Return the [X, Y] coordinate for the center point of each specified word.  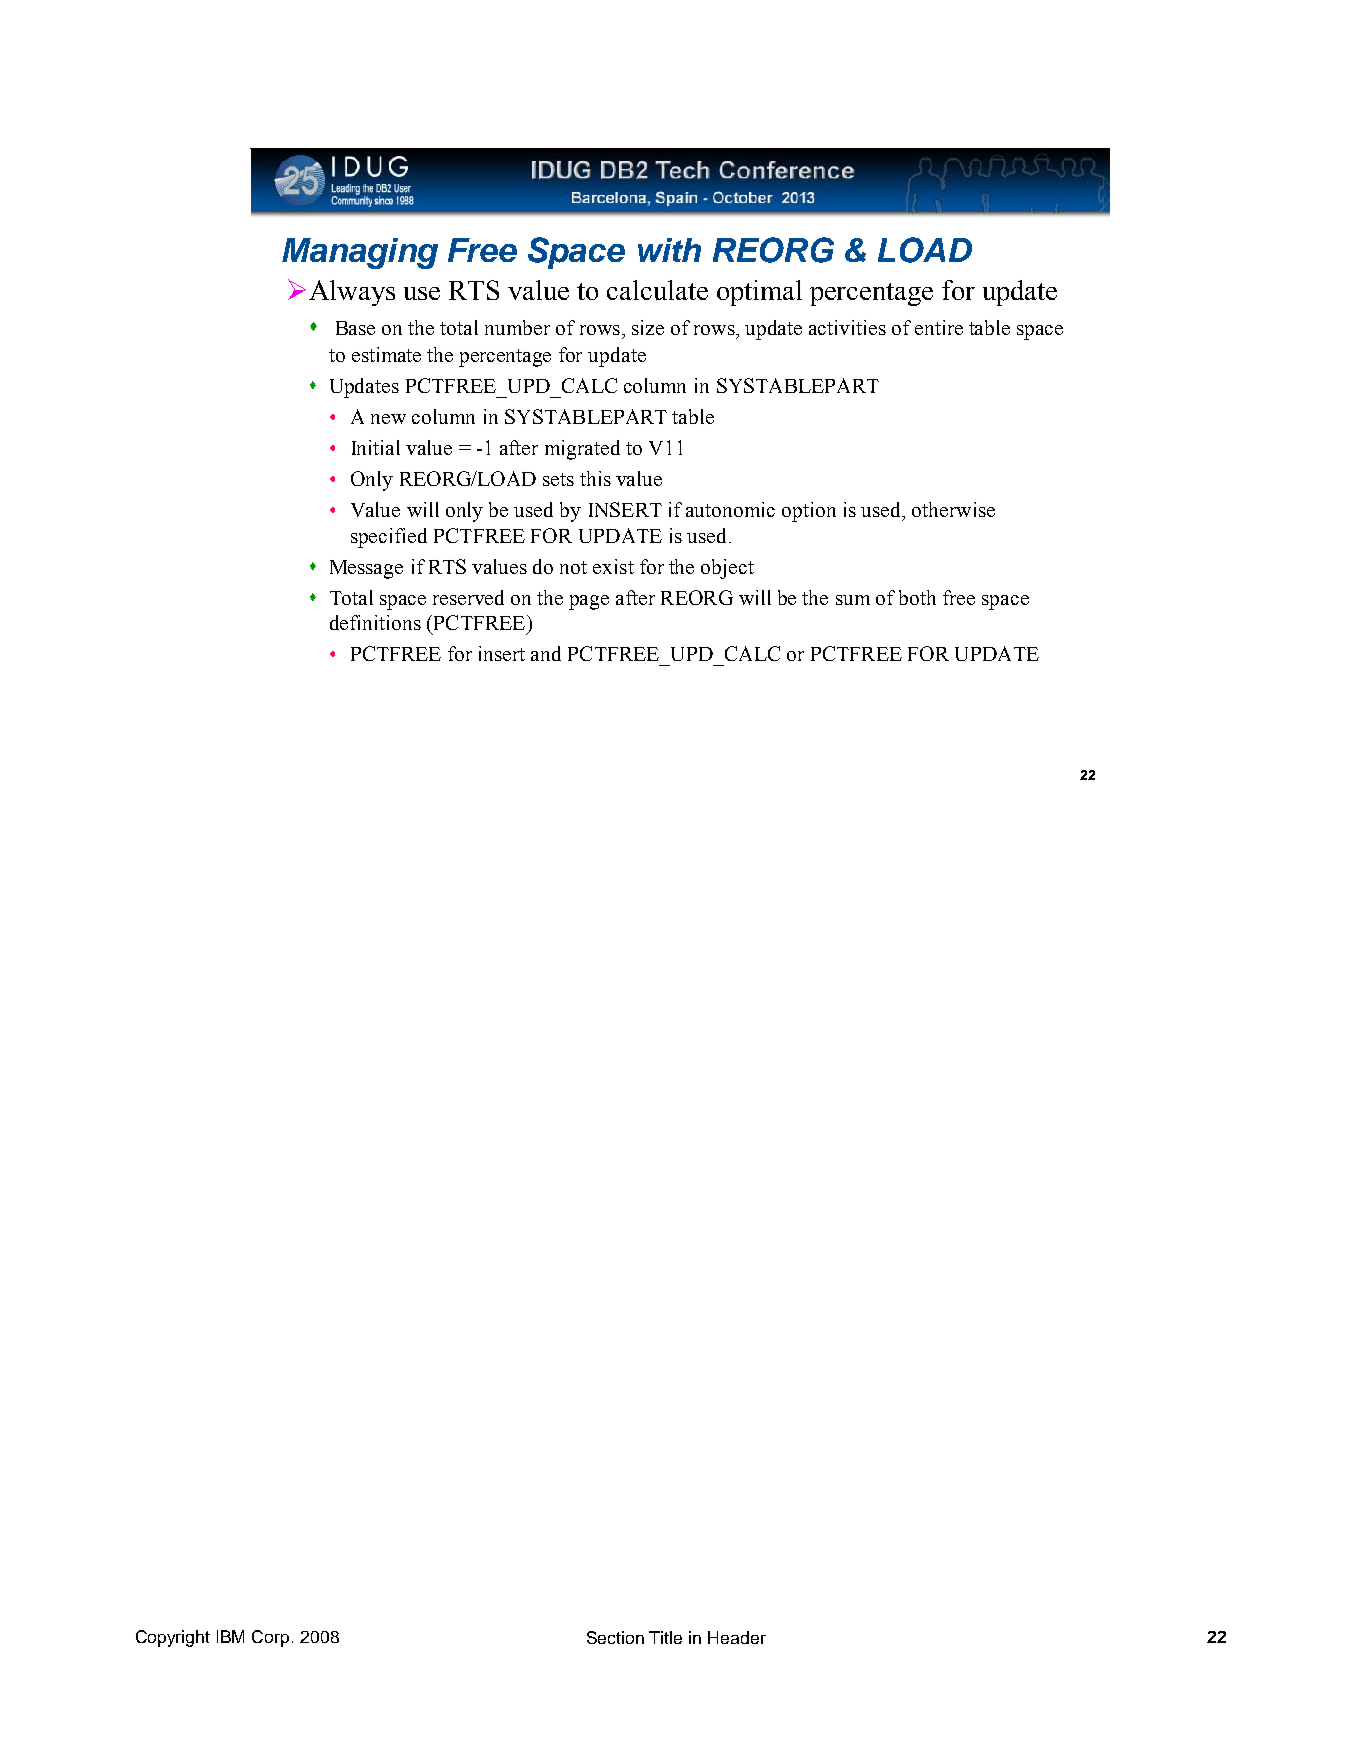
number [517, 327]
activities [847, 327]
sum [853, 600]
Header [737, 1637]
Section [615, 1637]
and [546, 653]
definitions [375, 622]
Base [355, 328]
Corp [270, 1638]
